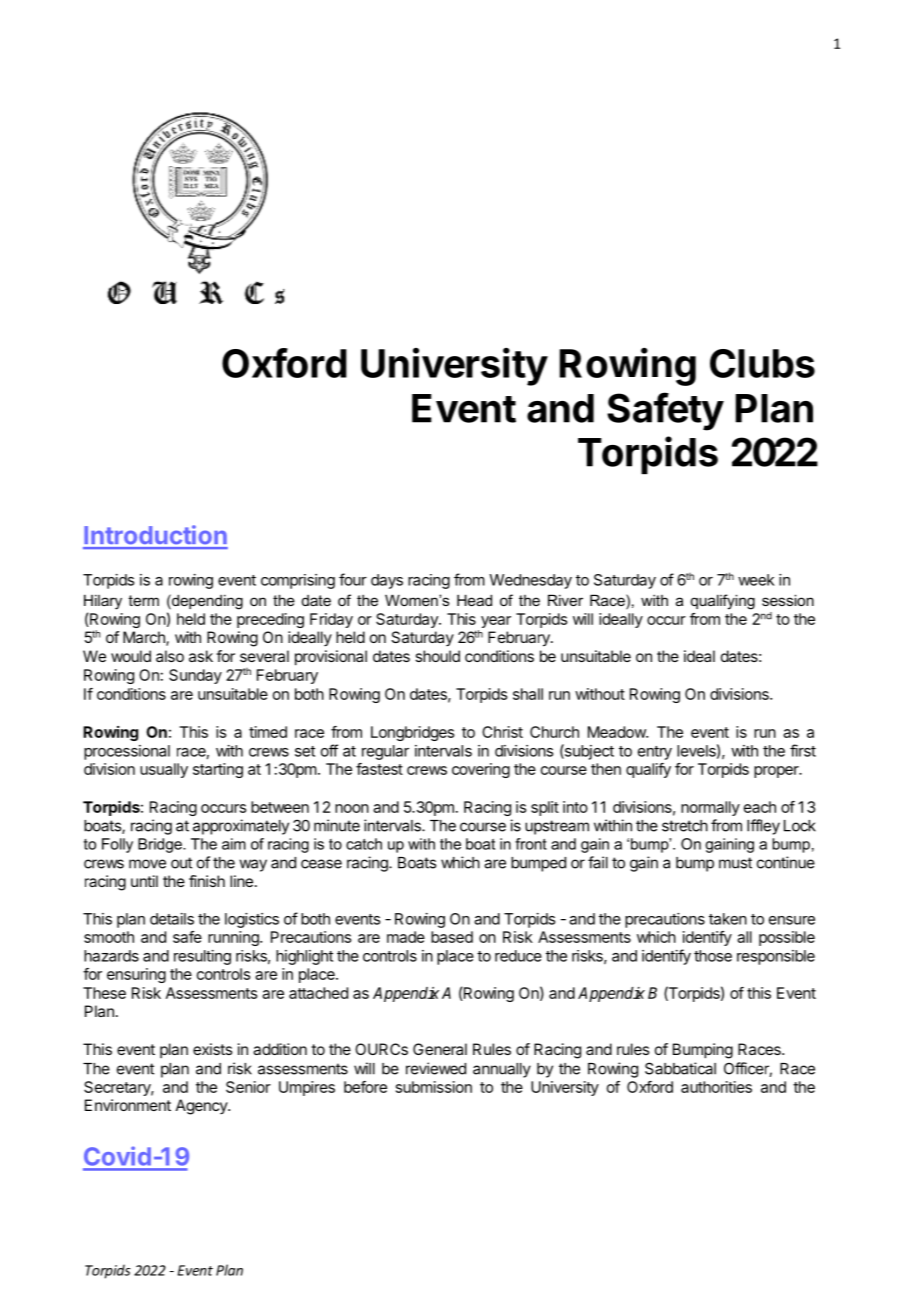  I want to click on taken, so click(728, 919).
